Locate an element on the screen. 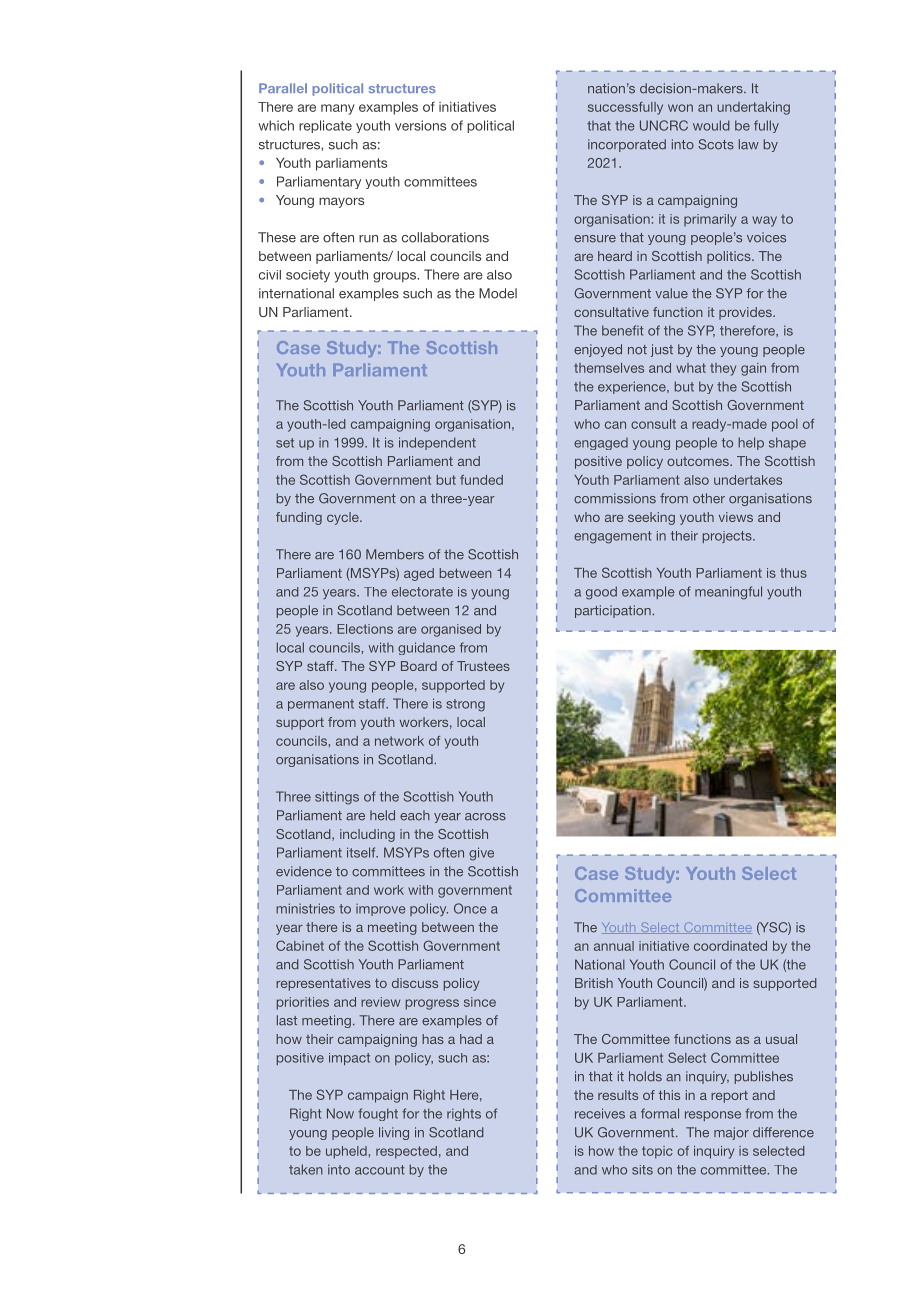  receives is located at coordinates (600, 1113).
